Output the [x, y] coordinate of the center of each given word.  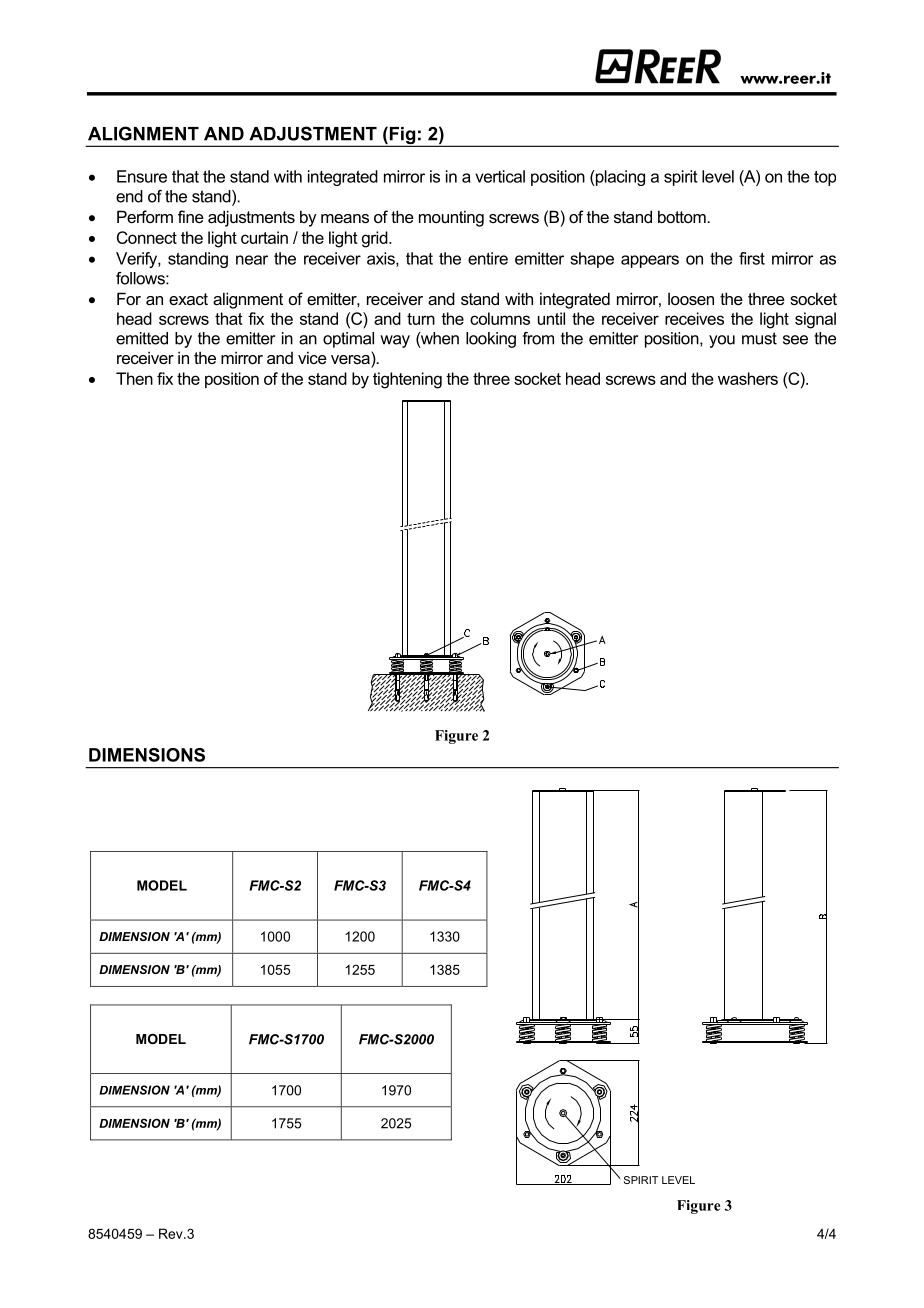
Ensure [142, 176]
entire [488, 258]
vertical [500, 176]
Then [134, 378]
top [825, 178]
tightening [407, 380]
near [252, 260]
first [752, 258]
